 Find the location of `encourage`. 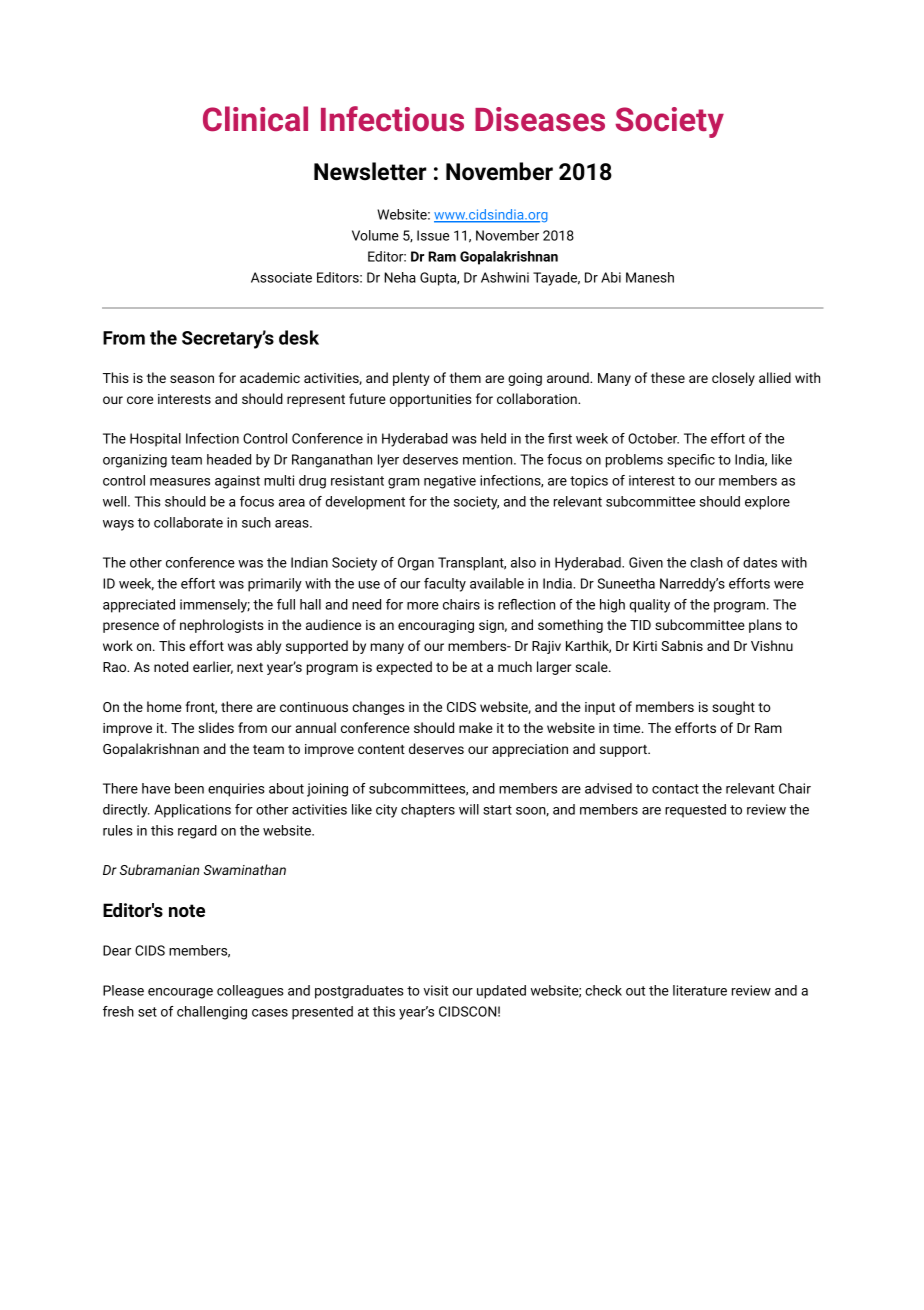

encourage is located at coordinates (180, 993).
